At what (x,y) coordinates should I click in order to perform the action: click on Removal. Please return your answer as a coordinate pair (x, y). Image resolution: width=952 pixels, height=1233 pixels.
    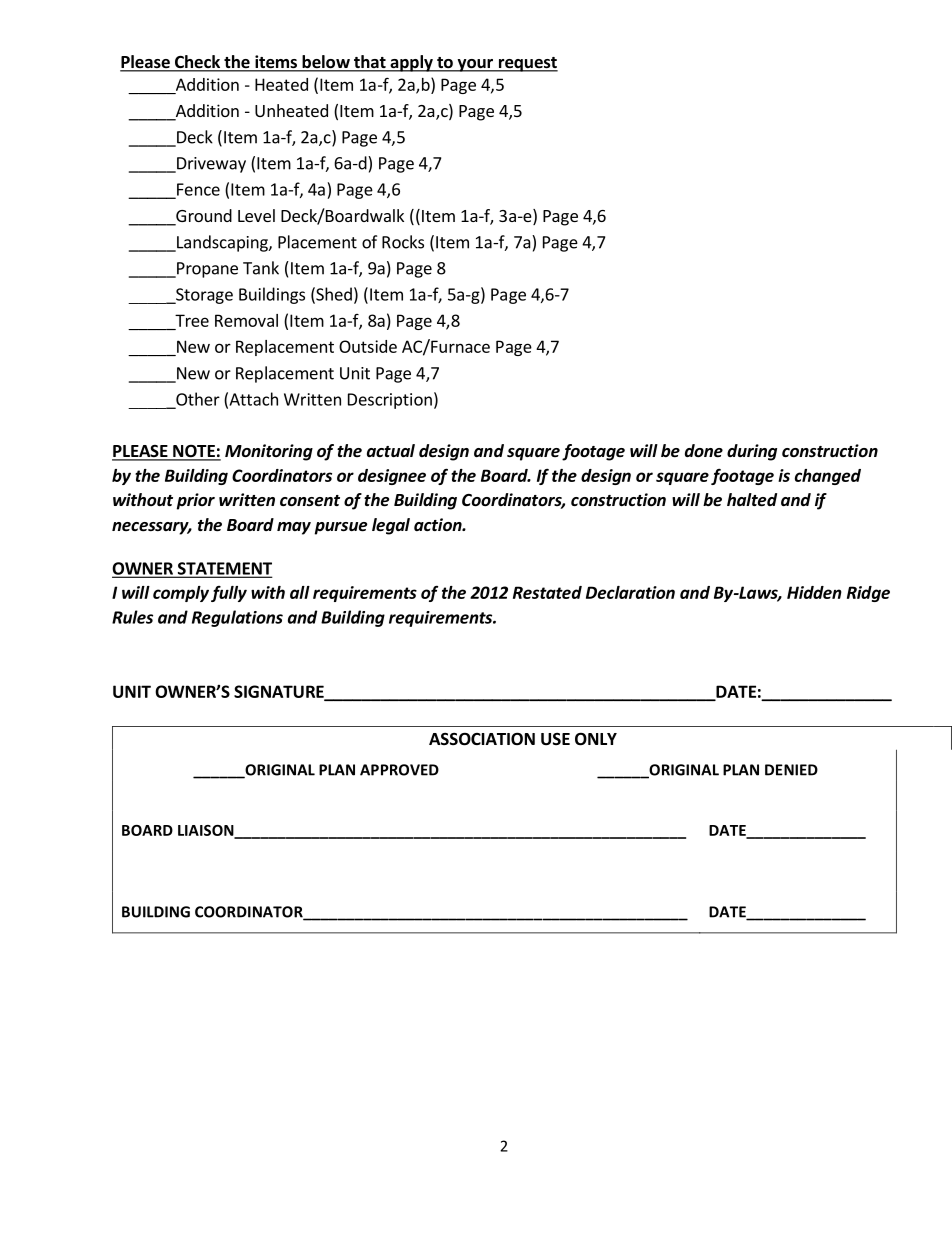
    Looking at the image, I should click on (246, 320).
